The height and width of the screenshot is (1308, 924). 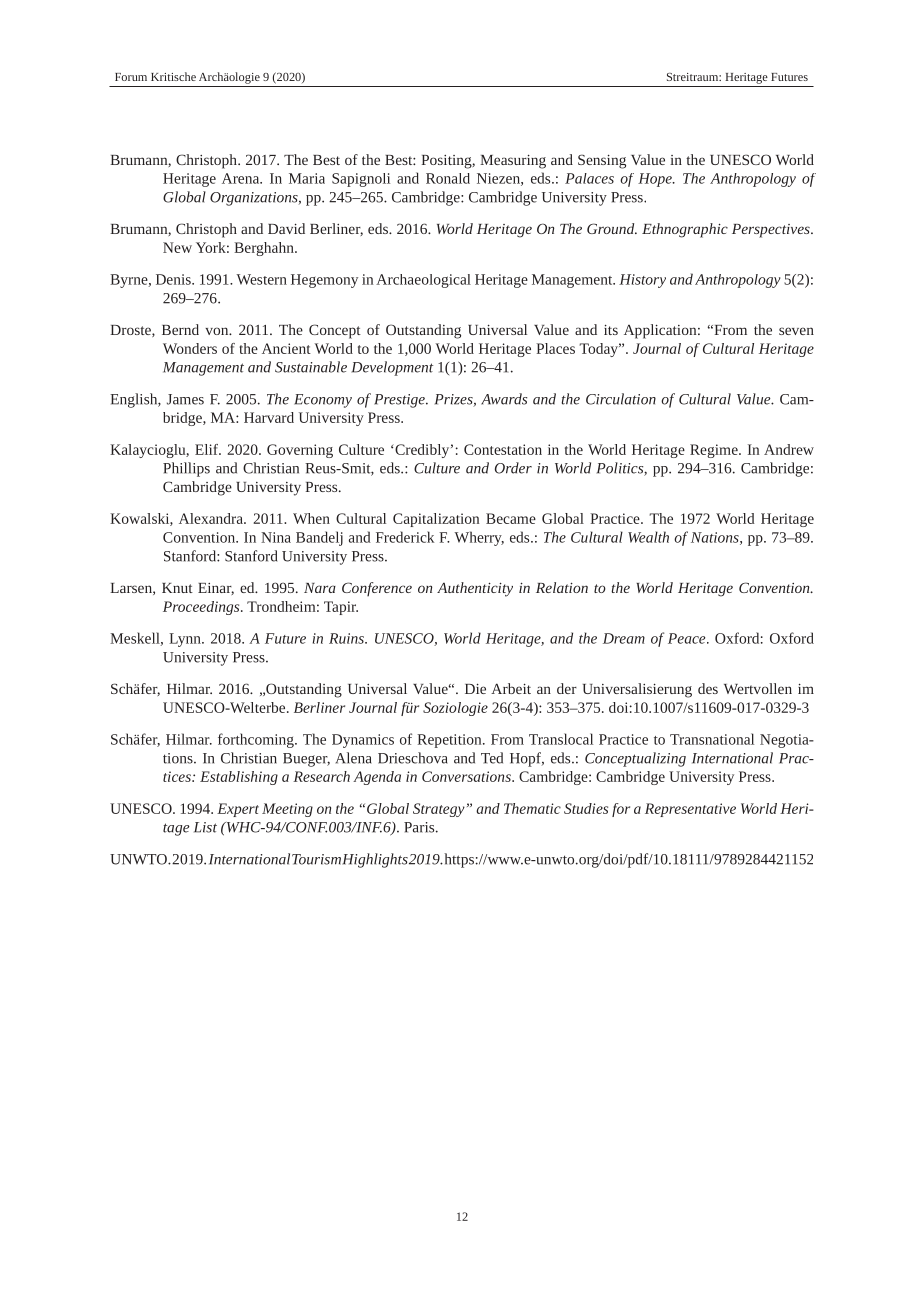 What do you see at coordinates (131, 77) in the screenshot?
I see `Forum` at bounding box center [131, 77].
